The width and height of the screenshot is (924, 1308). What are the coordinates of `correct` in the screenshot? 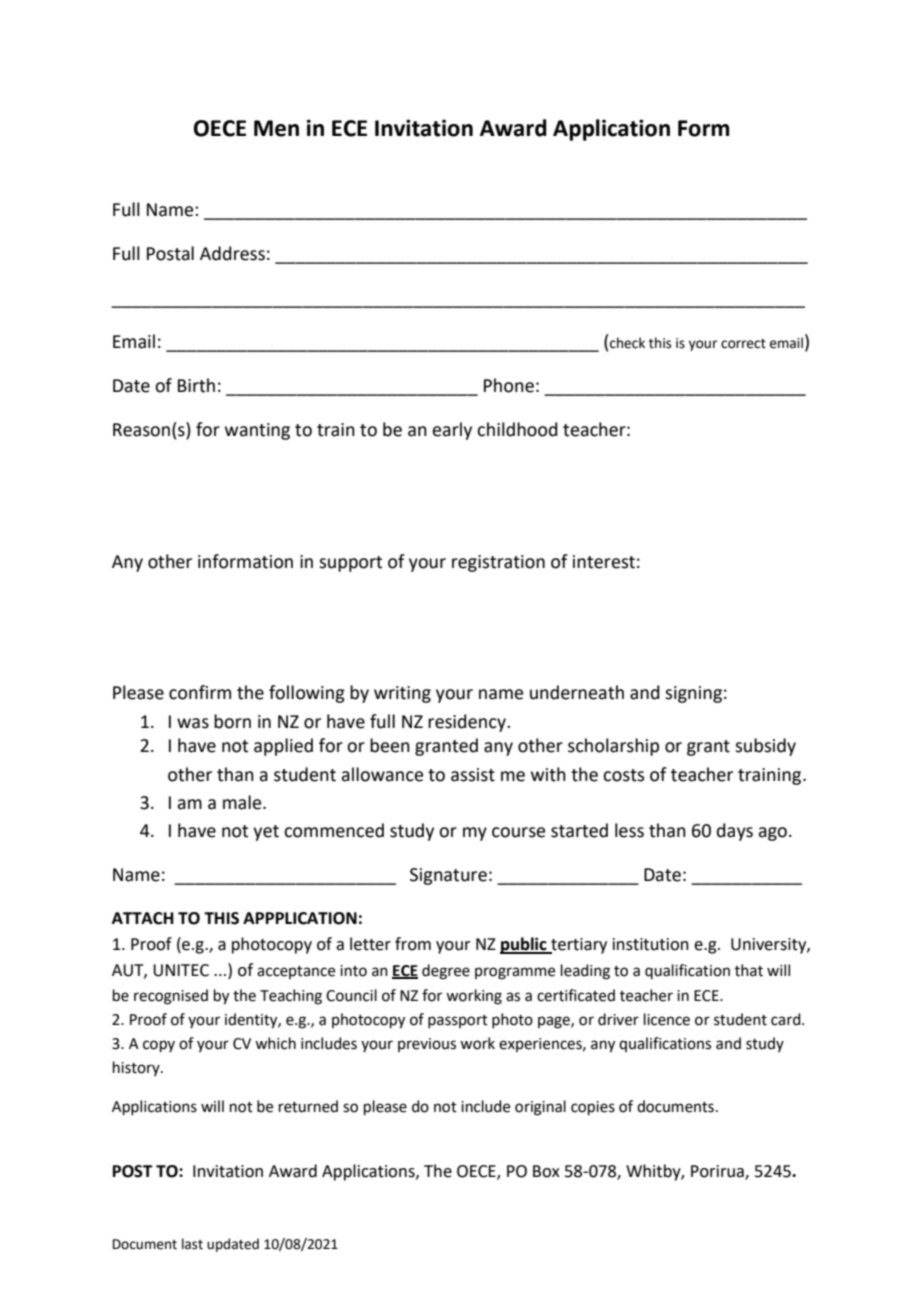 It's located at (743, 344).
